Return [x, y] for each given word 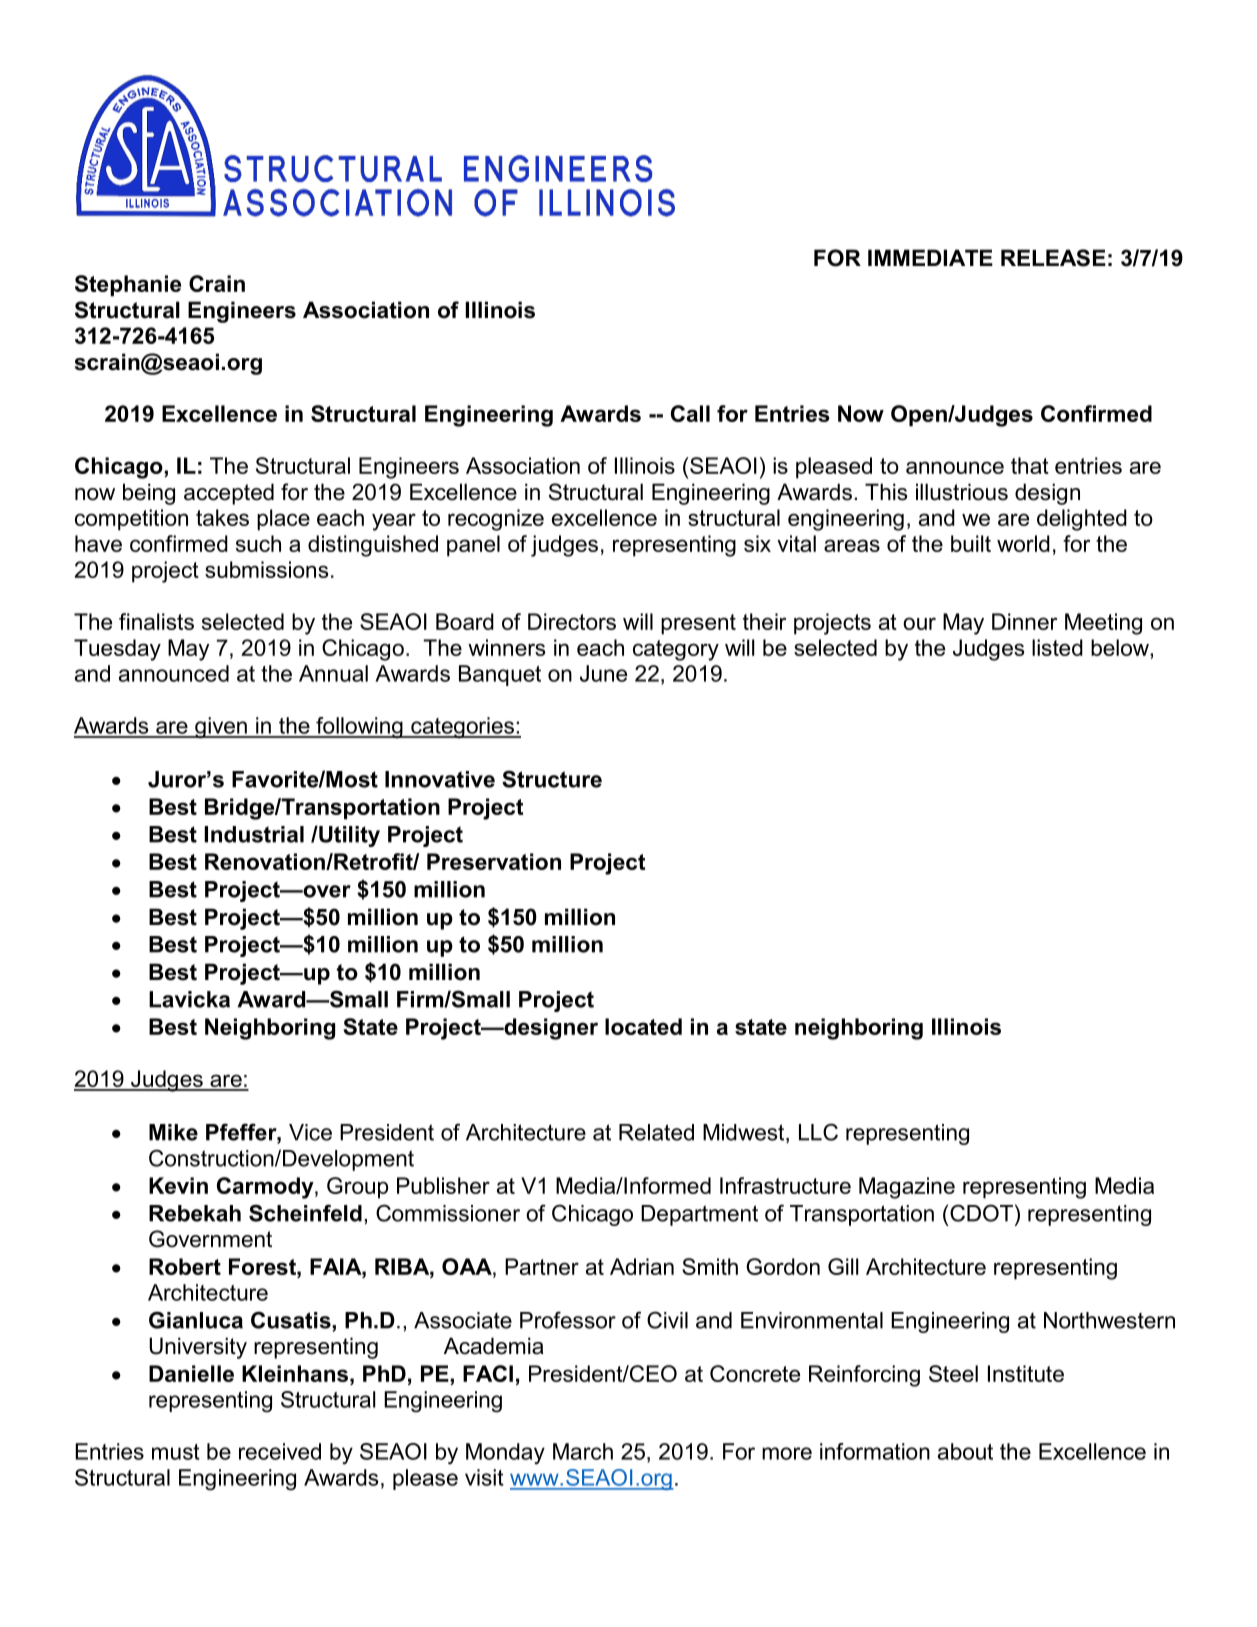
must [176, 1452]
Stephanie [128, 286]
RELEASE [1053, 258]
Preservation [494, 861]
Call [690, 413]
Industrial [254, 834]
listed [1057, 647]
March [583, 1451]
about [965, 1451]
